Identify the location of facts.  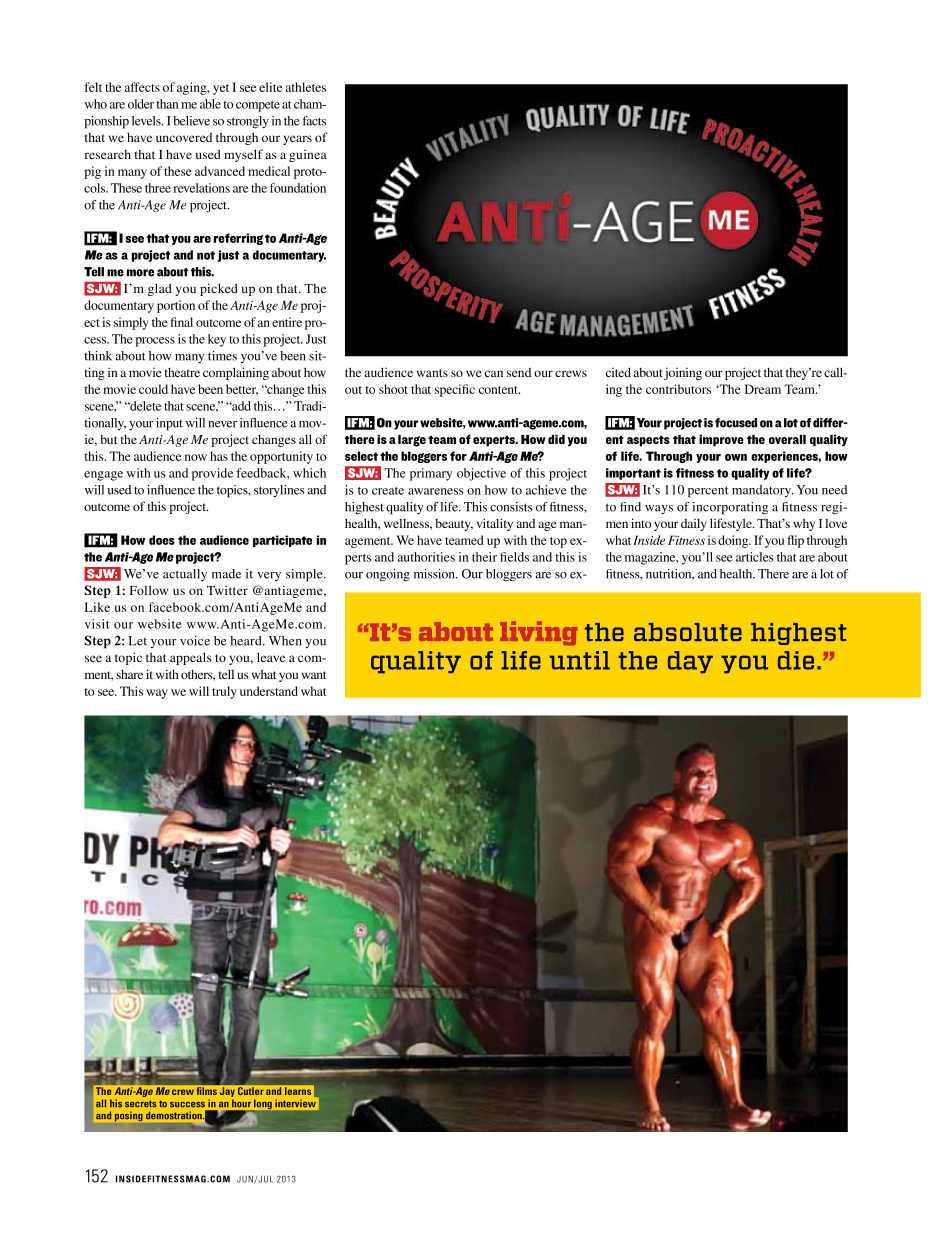
(314, 121).
